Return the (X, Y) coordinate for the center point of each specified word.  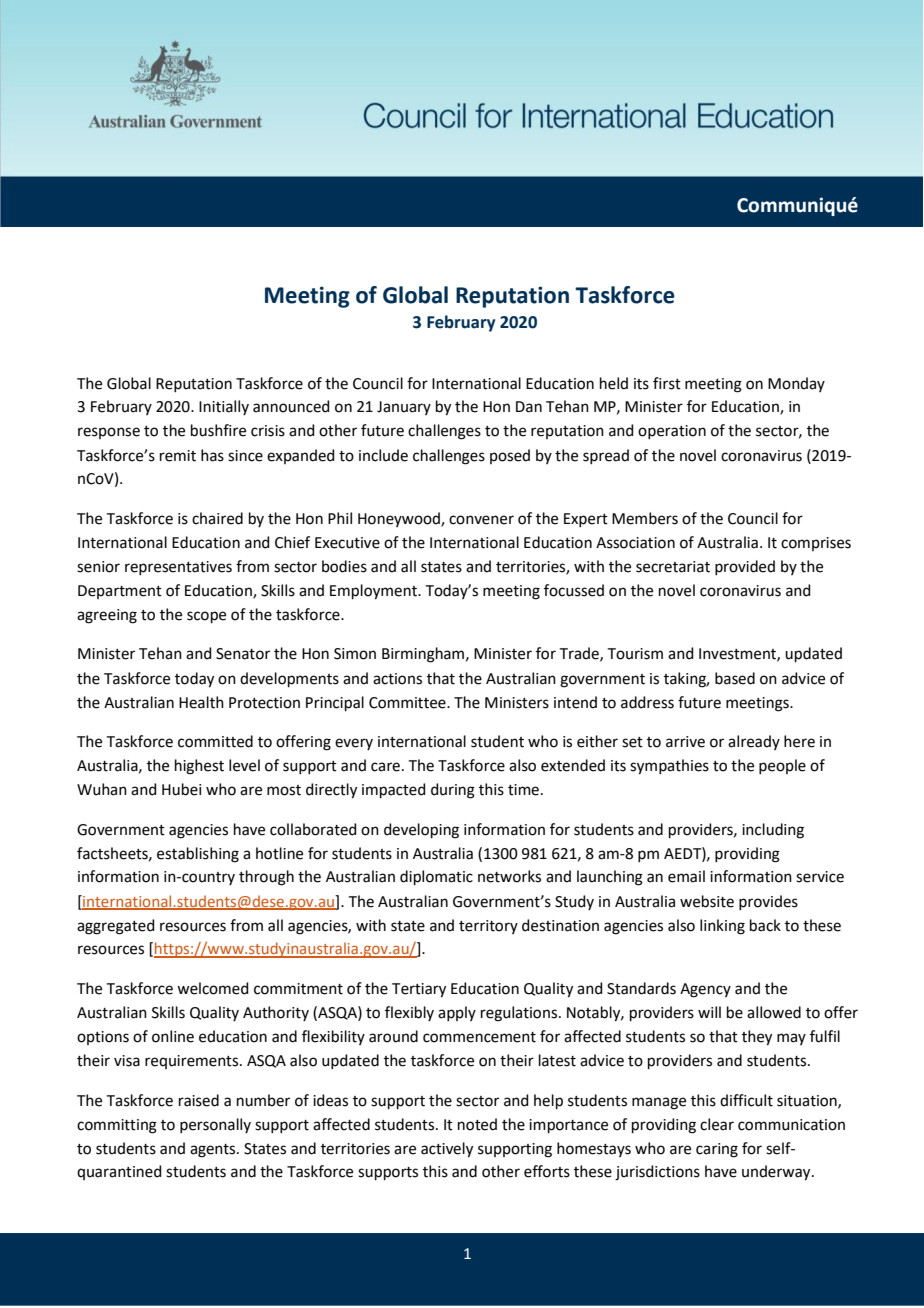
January (404, 408)
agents (214, 1151)
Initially (224, 407)
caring (717, 1150)
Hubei (181, 789)
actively (447, 1150)
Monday (796, 384)
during (453, 791)
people (782, 766)
